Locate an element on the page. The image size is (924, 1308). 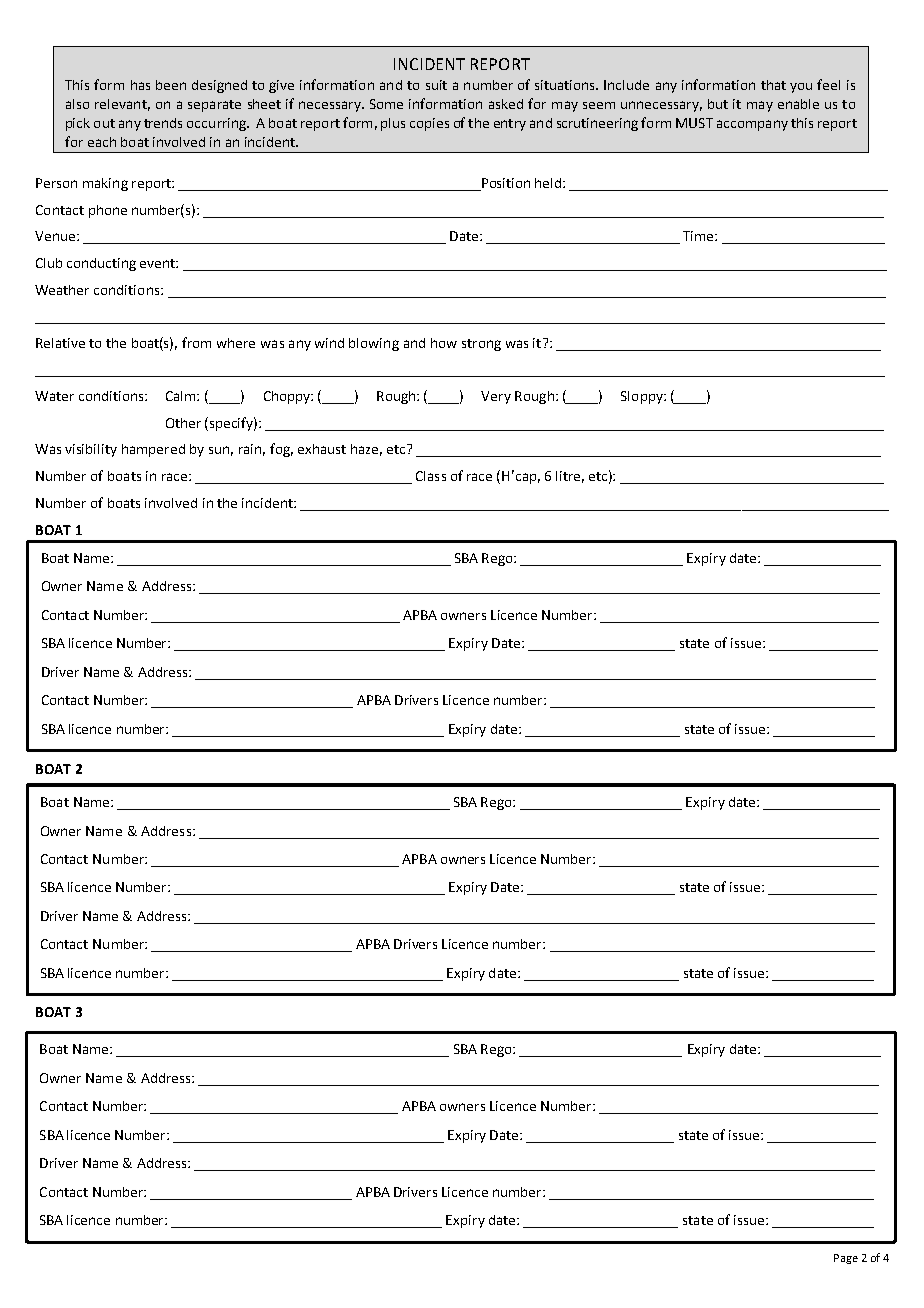
Page is located at coordinates (846, 1259).
